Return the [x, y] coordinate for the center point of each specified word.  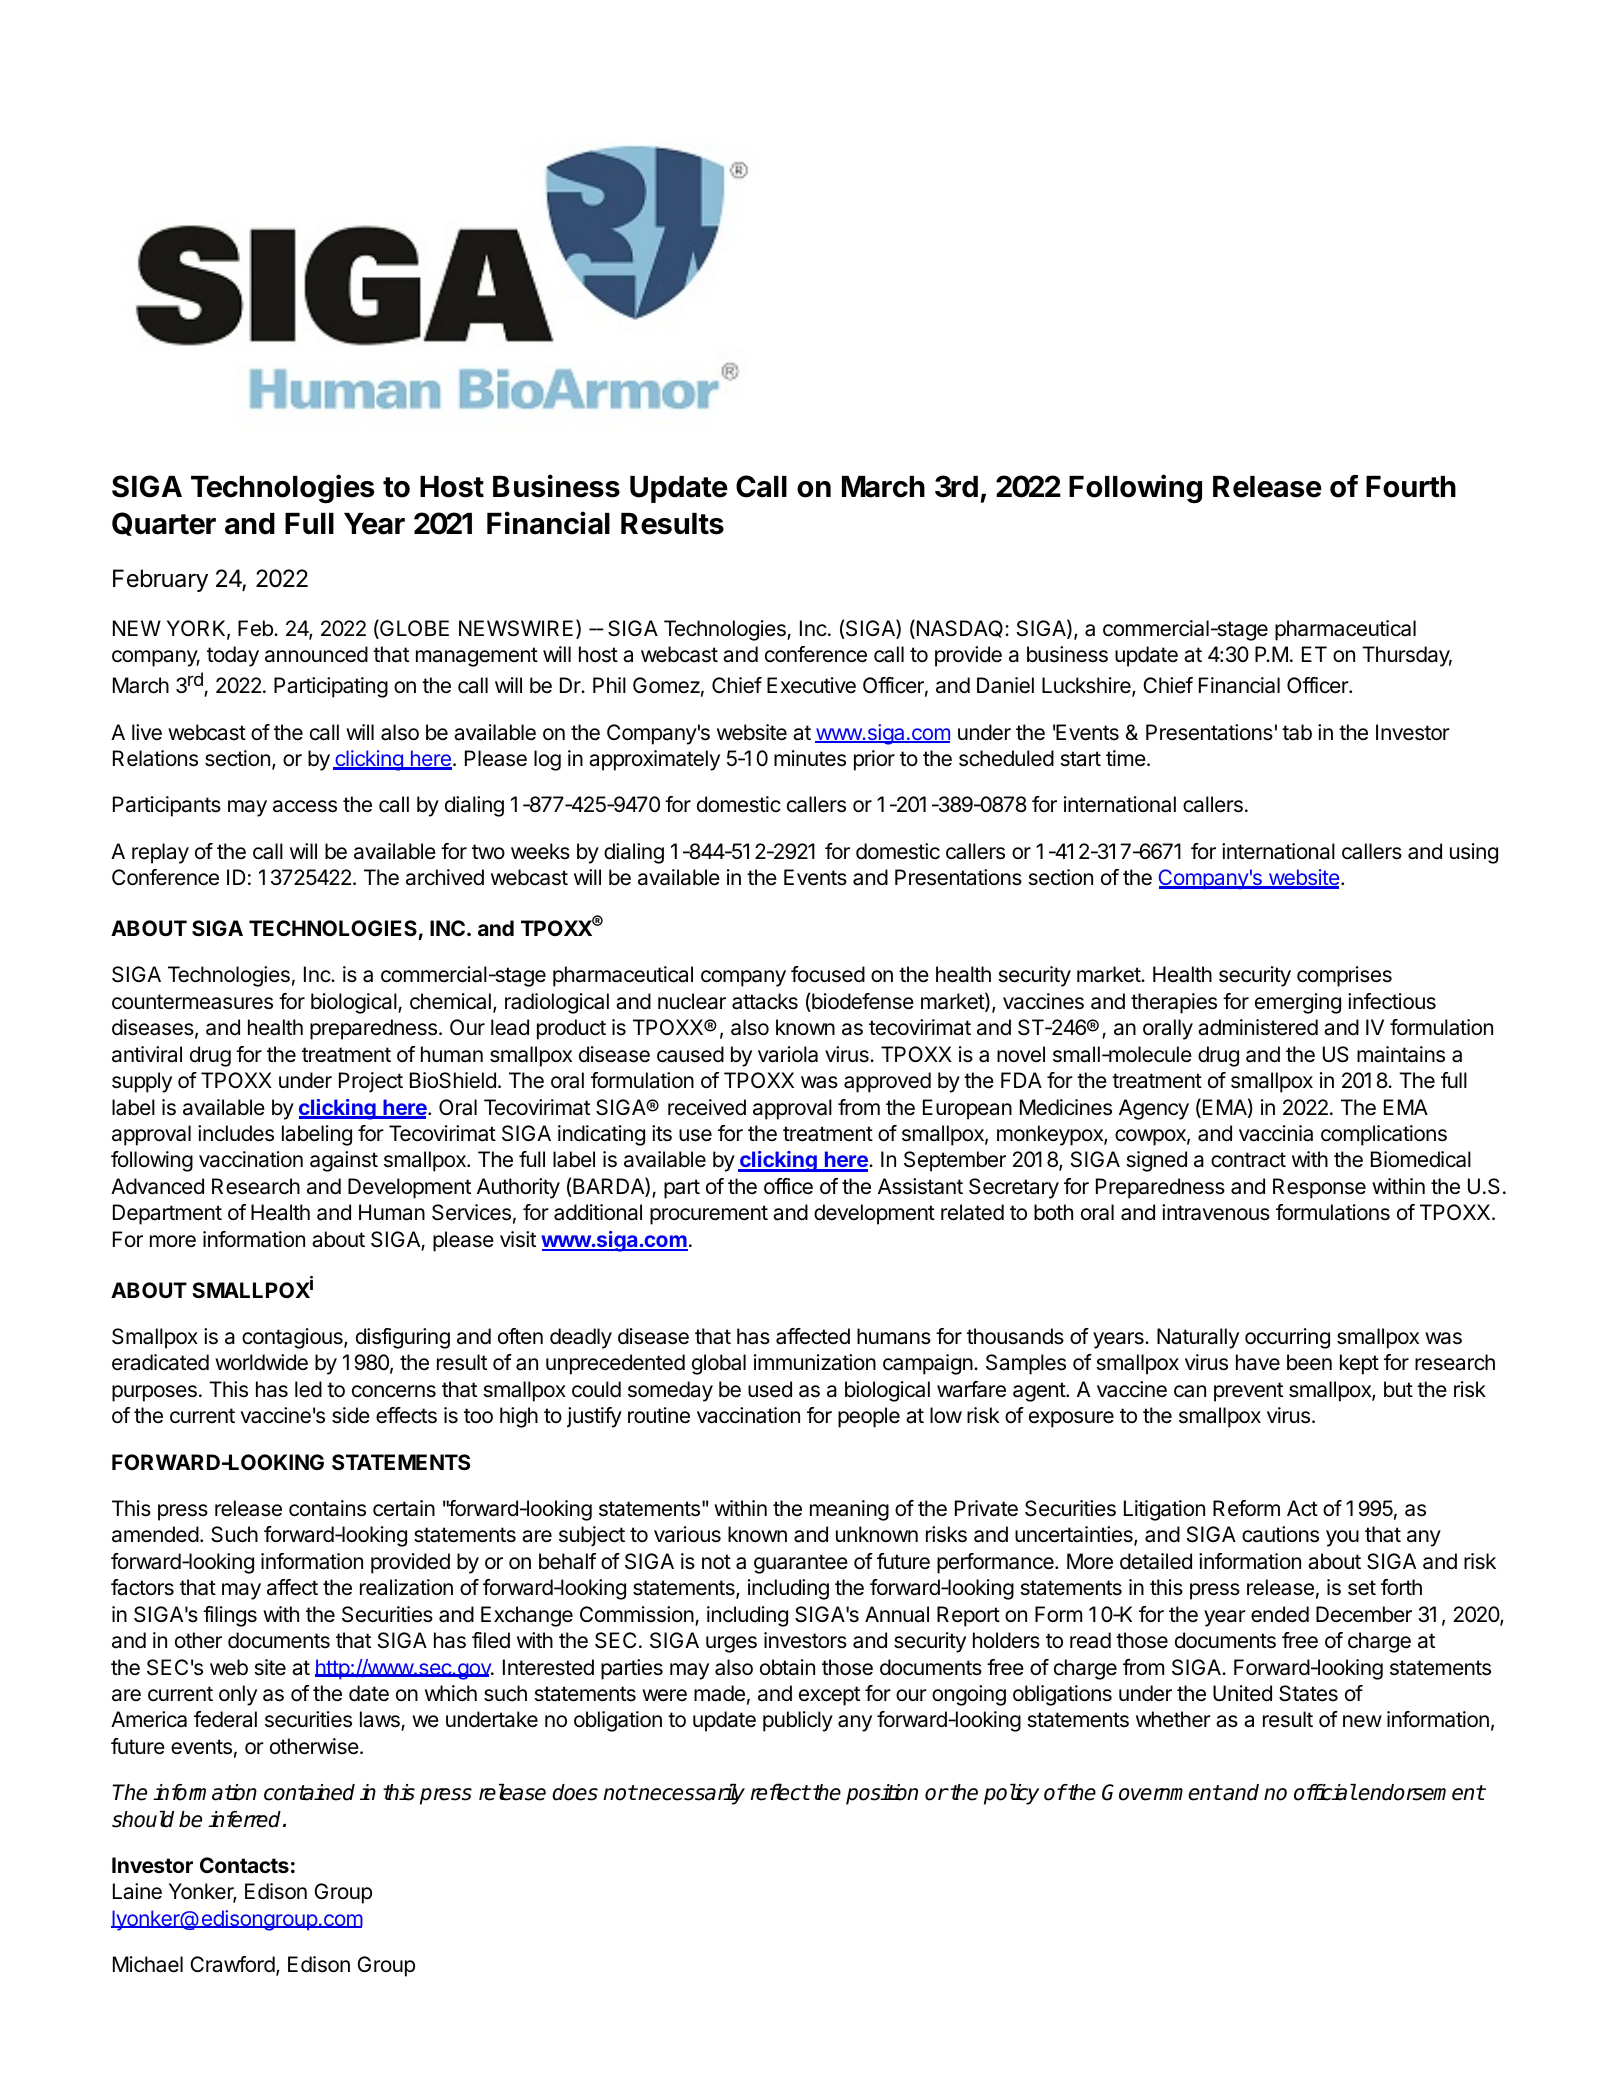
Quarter [164, 524]
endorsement [1421, 1792]
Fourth [1411, 487]
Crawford [232, 1964]
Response [1319, 1188]
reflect [780, 1792]
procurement [709, 1215]
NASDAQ [960, 629]
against [344, 1161]
